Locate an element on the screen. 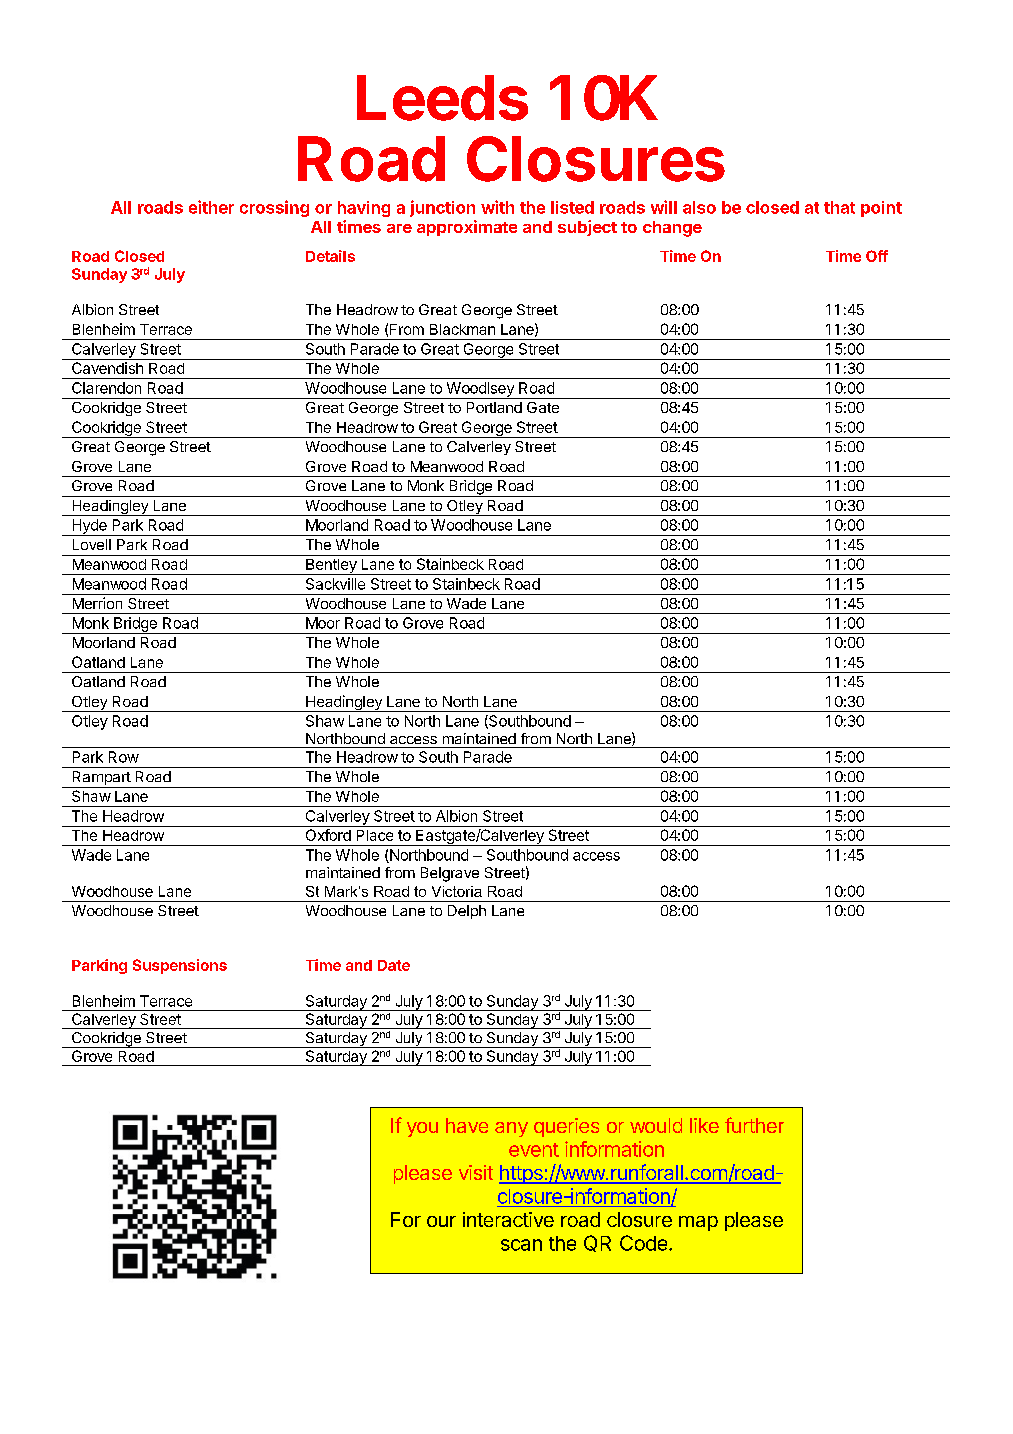  Date is located at coordinates (394, 965).
